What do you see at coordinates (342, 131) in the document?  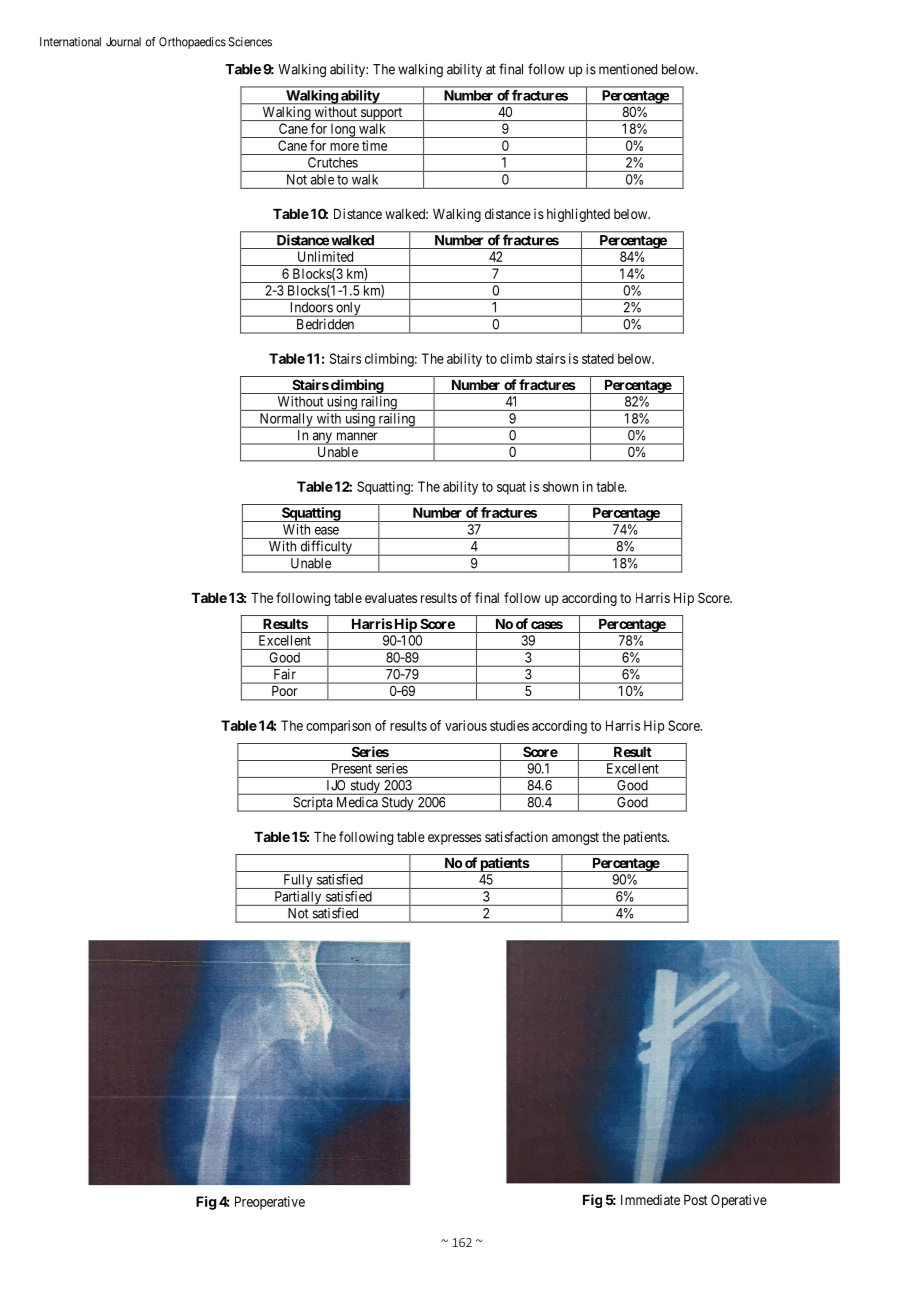 I see `long` at bounding box center [342, 131].
